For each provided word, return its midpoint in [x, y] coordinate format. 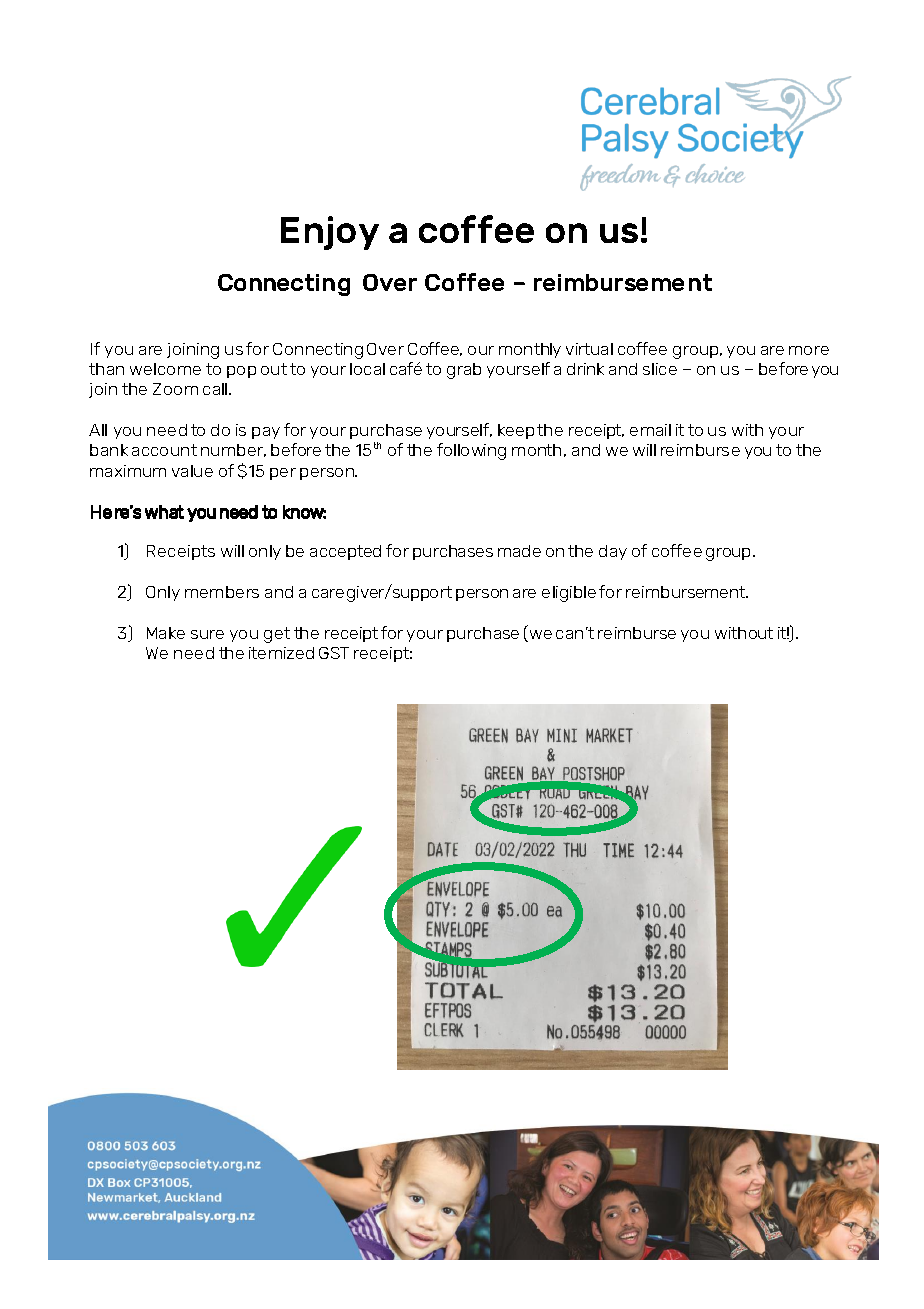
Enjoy [330, 233]
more [809, 350]
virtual [589, 349]
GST [334, 653]
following [471, 451]
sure [207, 634]
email [650, 430]
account [164, 450]
